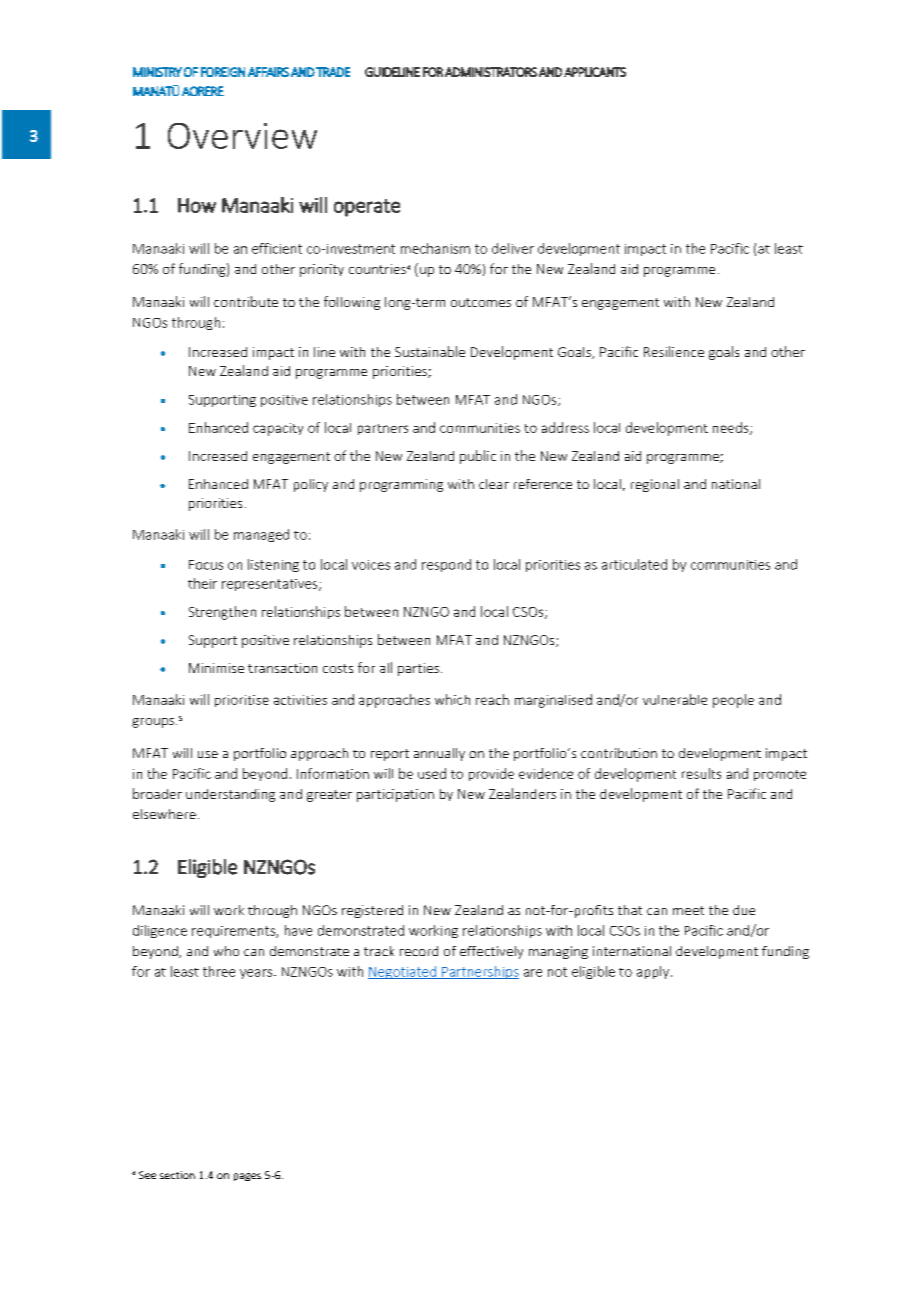 Image resolution: width=924 pixels, height=1308 pixels. I want to click on Negotiated, so click(403, 972).
